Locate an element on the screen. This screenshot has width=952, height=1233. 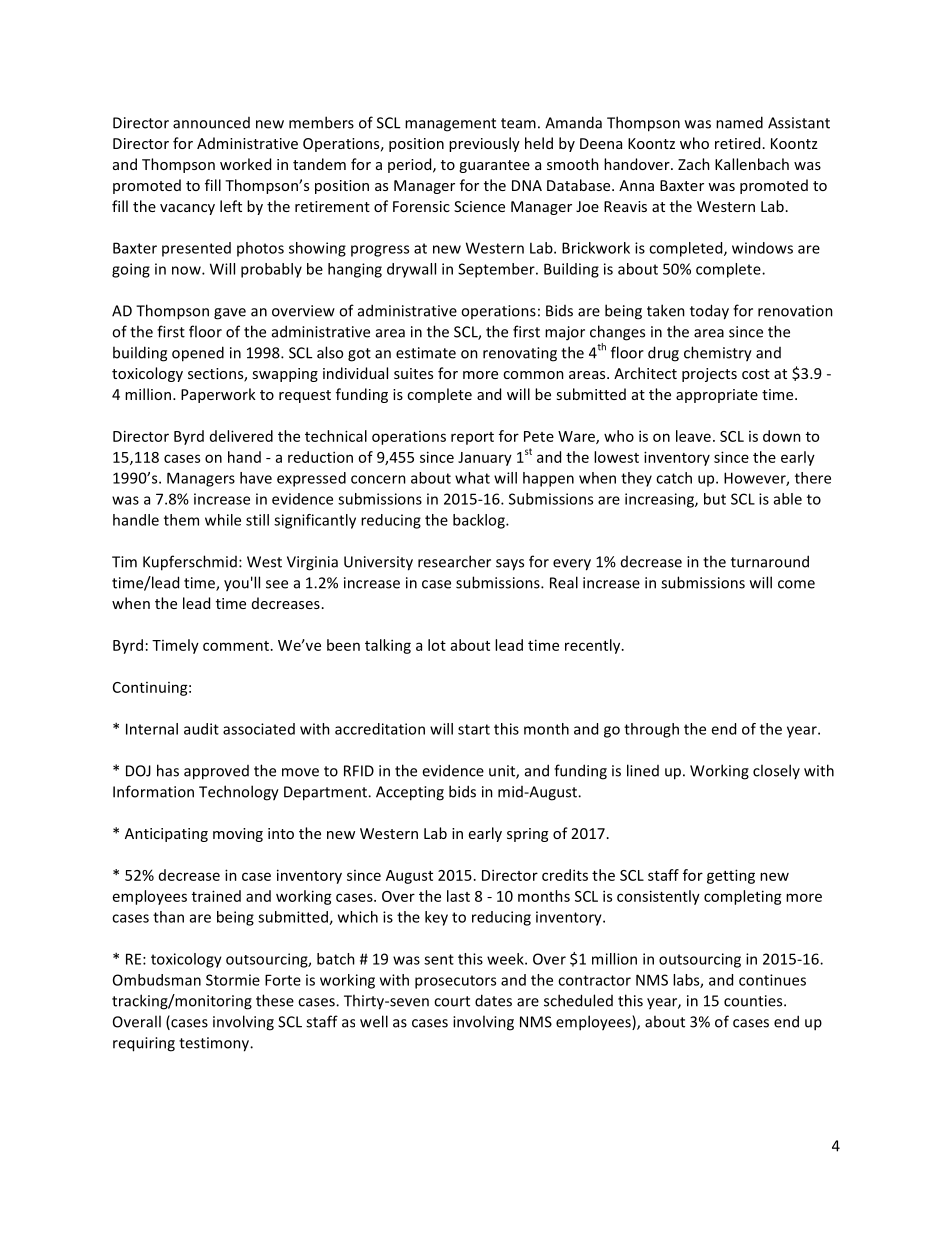
previously is located at coordinates (484, 144).
